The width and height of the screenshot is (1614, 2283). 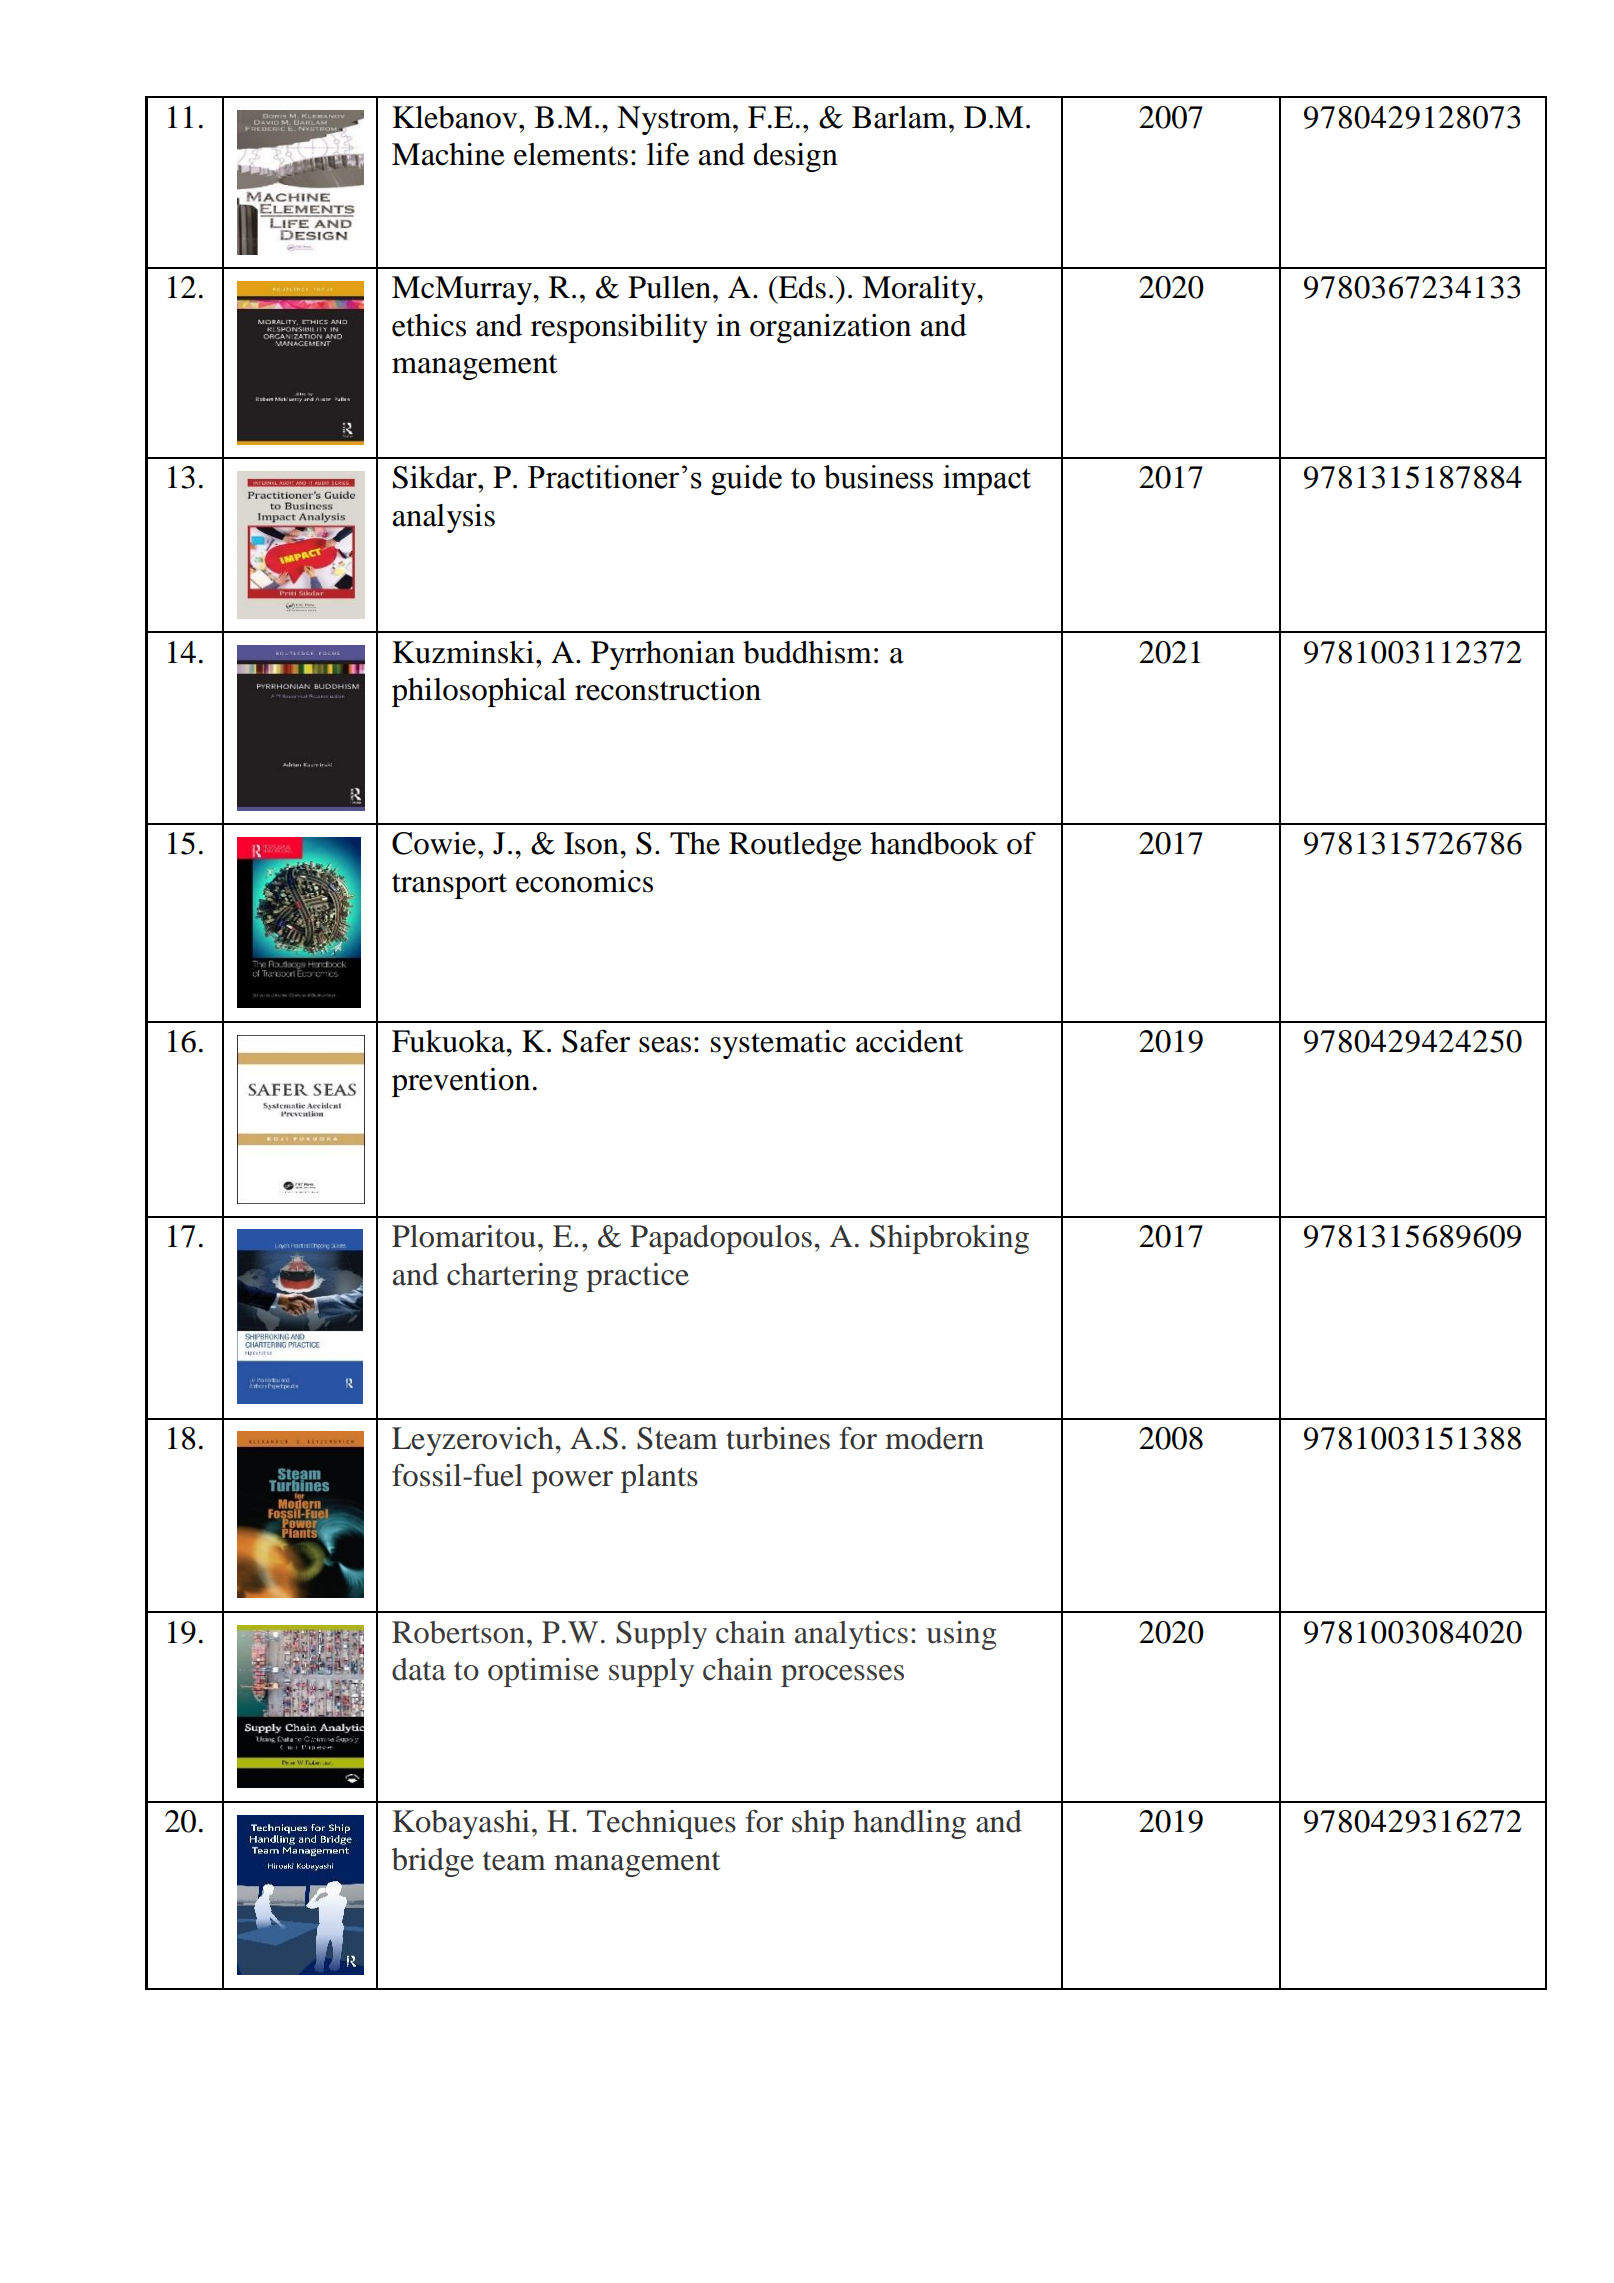 What do you see at coordinates (448, 154) in the screenshot?
I see `Machine` at bounding box center [448, 154].
